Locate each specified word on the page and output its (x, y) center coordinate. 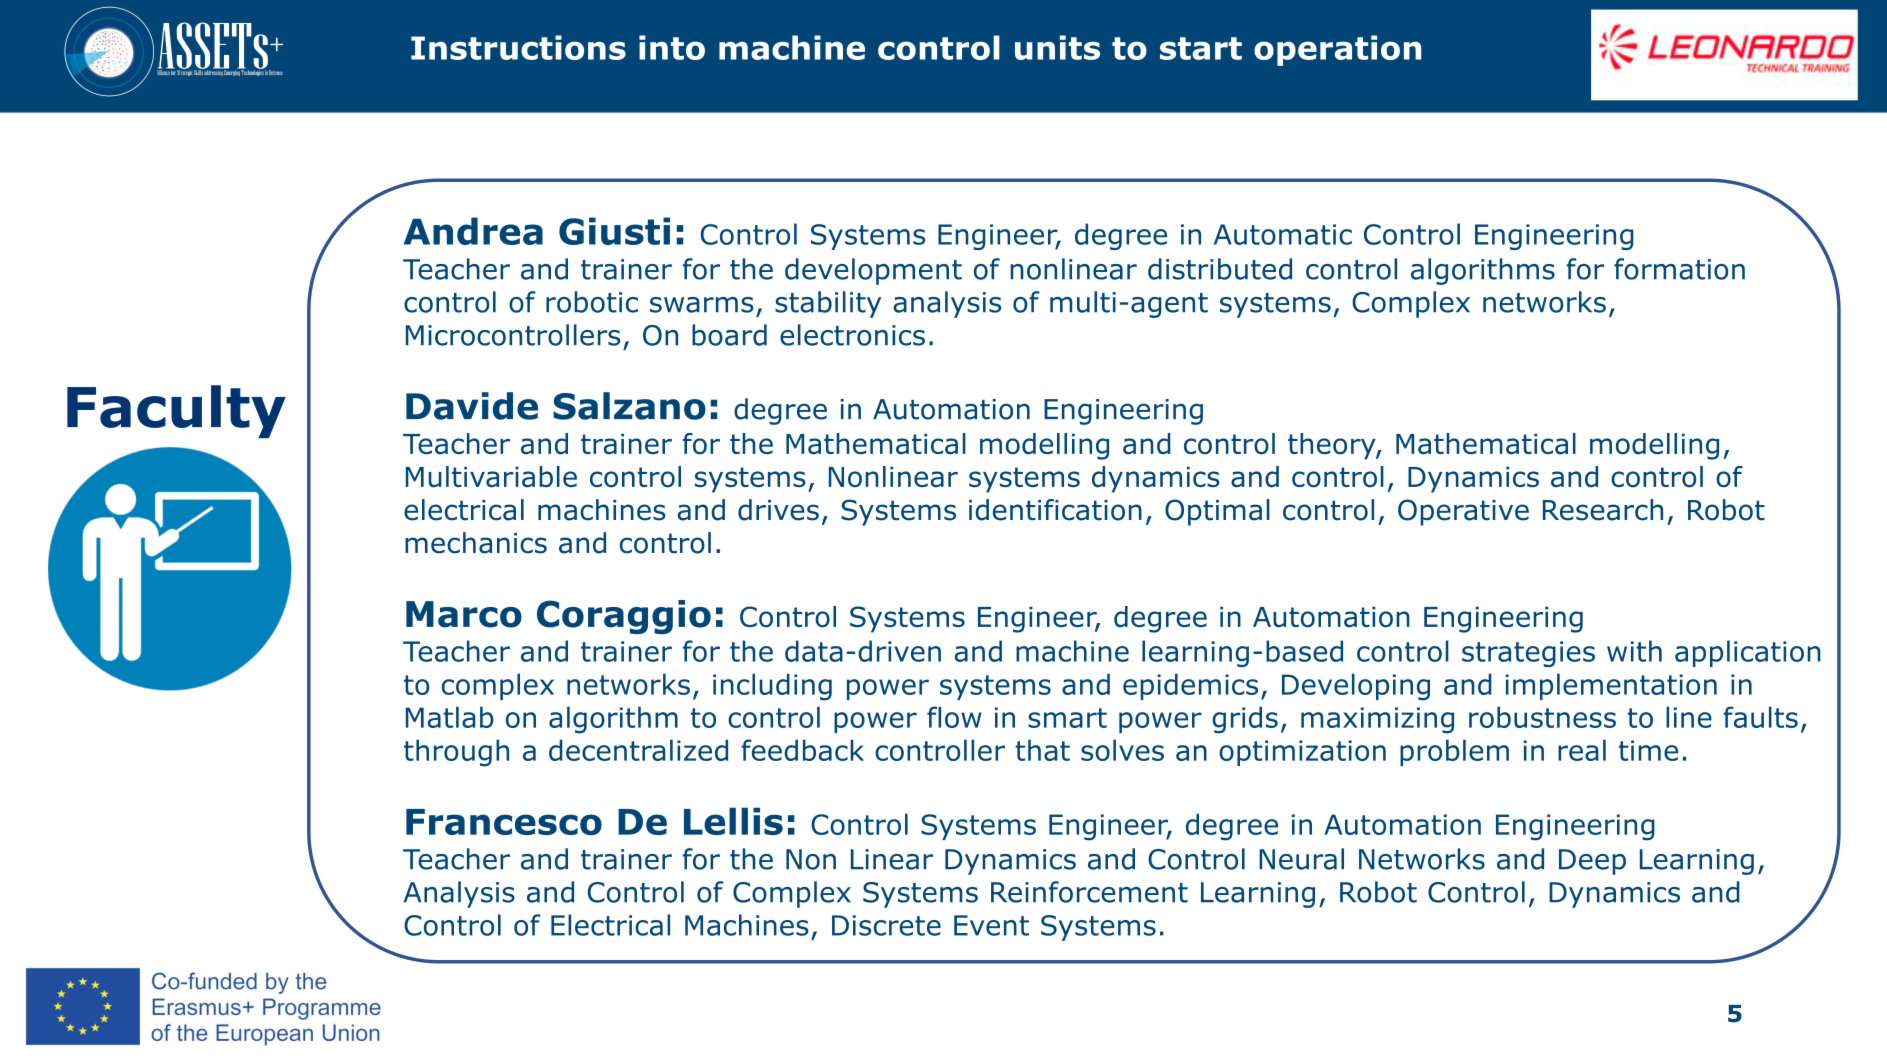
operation (1337, 50)
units (1057, 47)
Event (991, 925)
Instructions (518, 47)
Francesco (504, 822)
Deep (1592, 862)
